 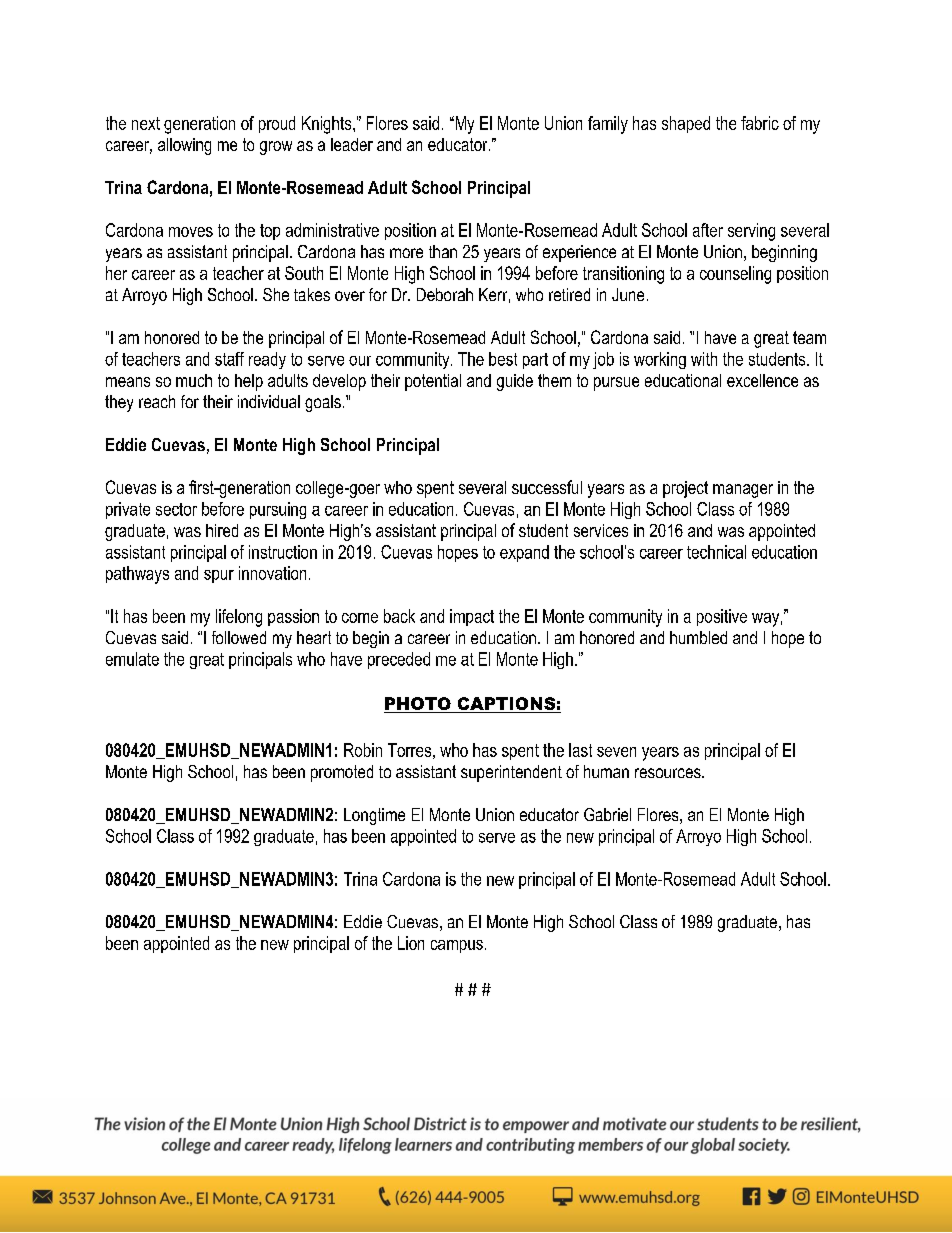 What do you see at coordinates (760, 123) in the screenshot?
I see `fabric` at bounding box center [760, 123].
